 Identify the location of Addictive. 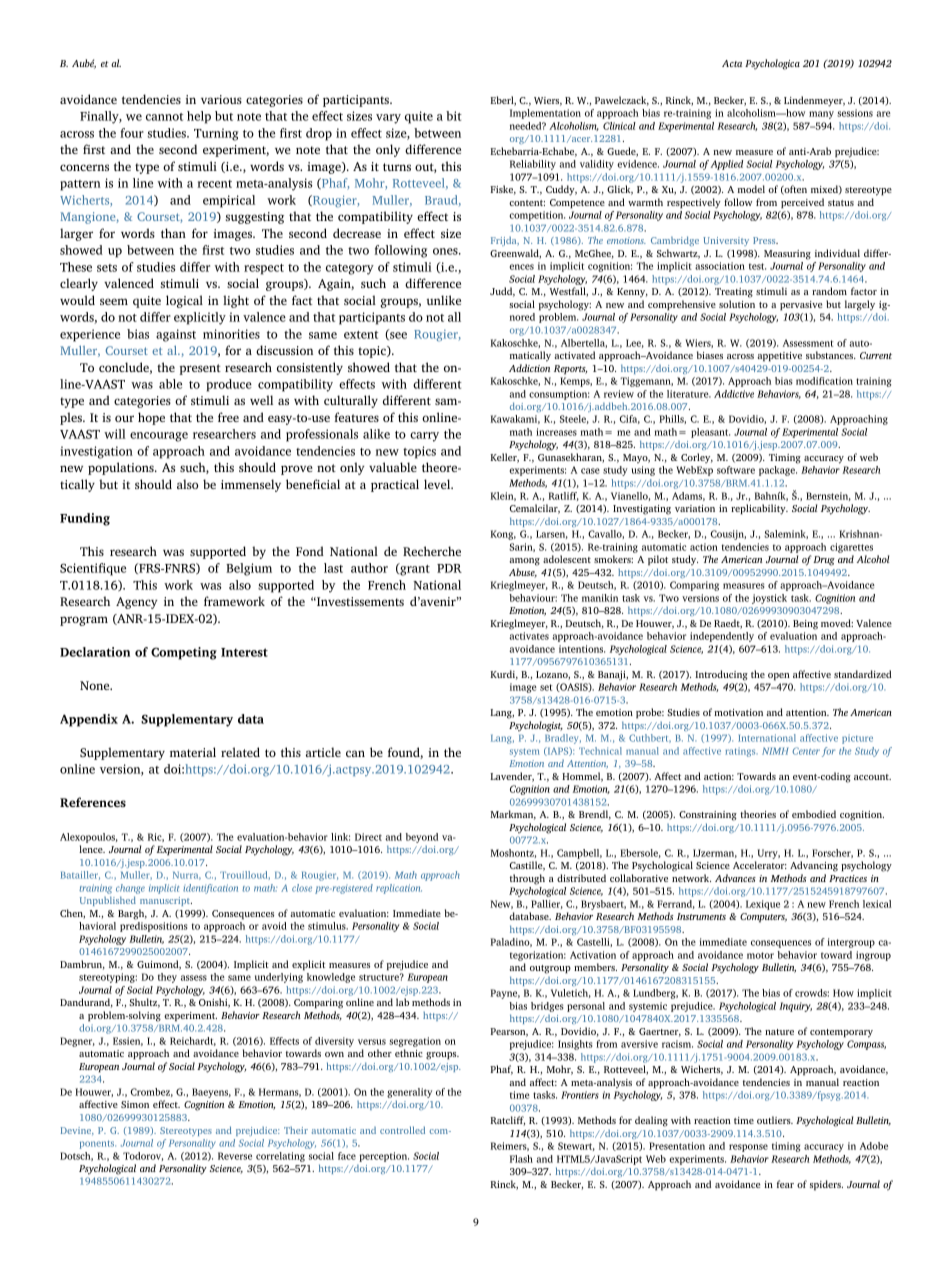
(734, 394).
